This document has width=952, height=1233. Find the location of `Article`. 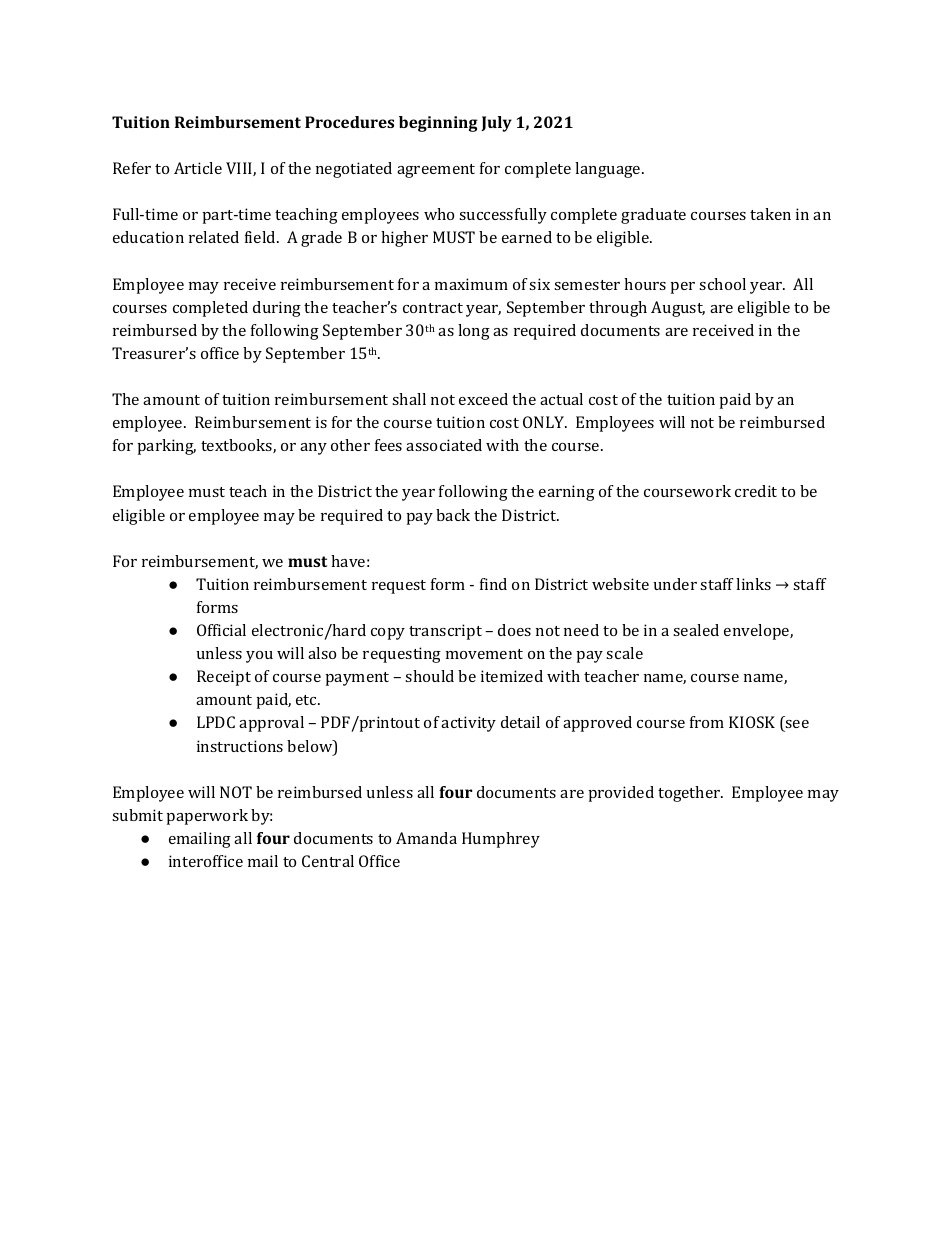

Article is located at coordinates (198, 168).
